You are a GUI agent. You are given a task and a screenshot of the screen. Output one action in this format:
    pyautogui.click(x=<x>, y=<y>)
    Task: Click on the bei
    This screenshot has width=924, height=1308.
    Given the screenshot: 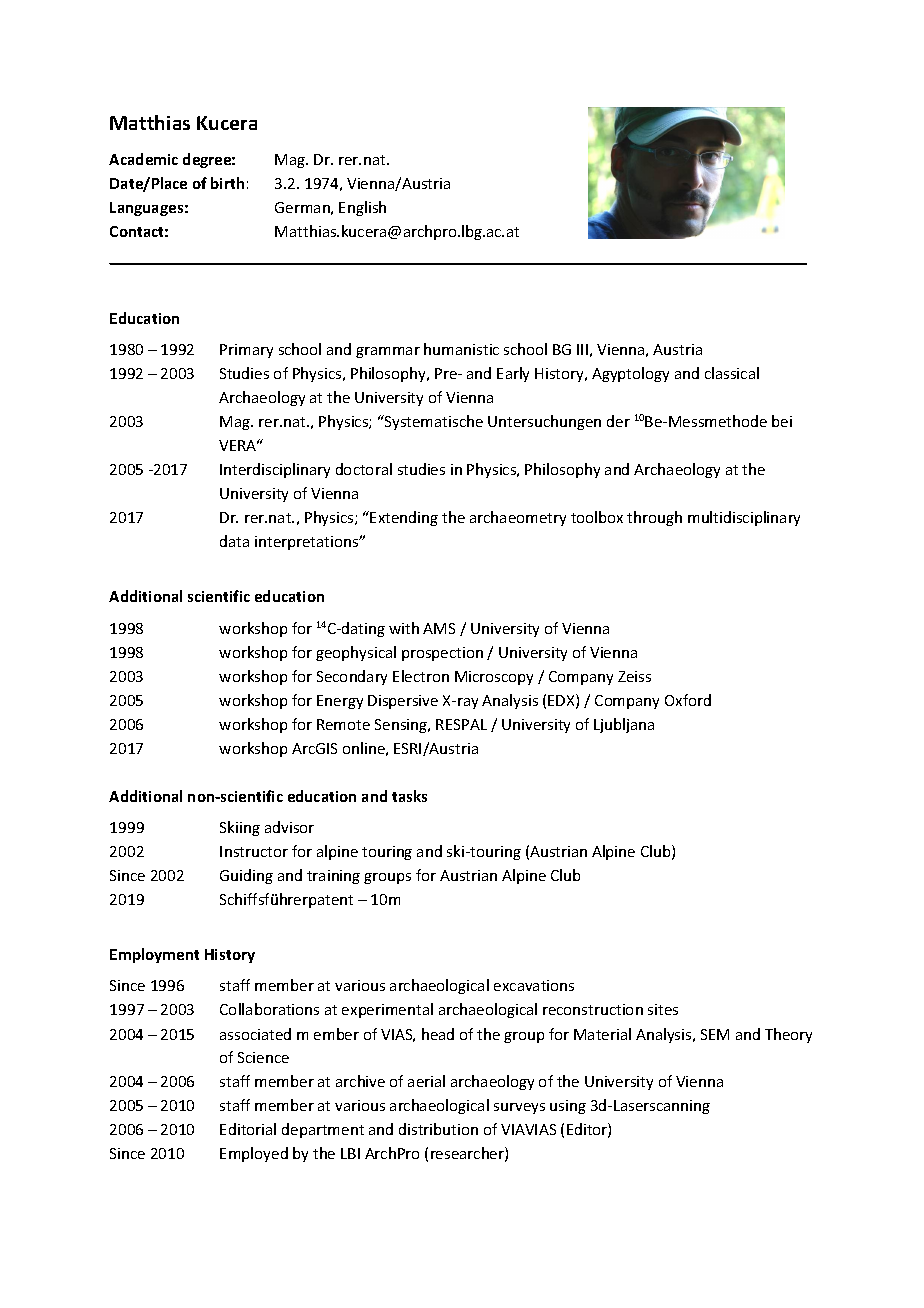 What is the action you would take?
    pyautogui.click(x=782, y=421)
